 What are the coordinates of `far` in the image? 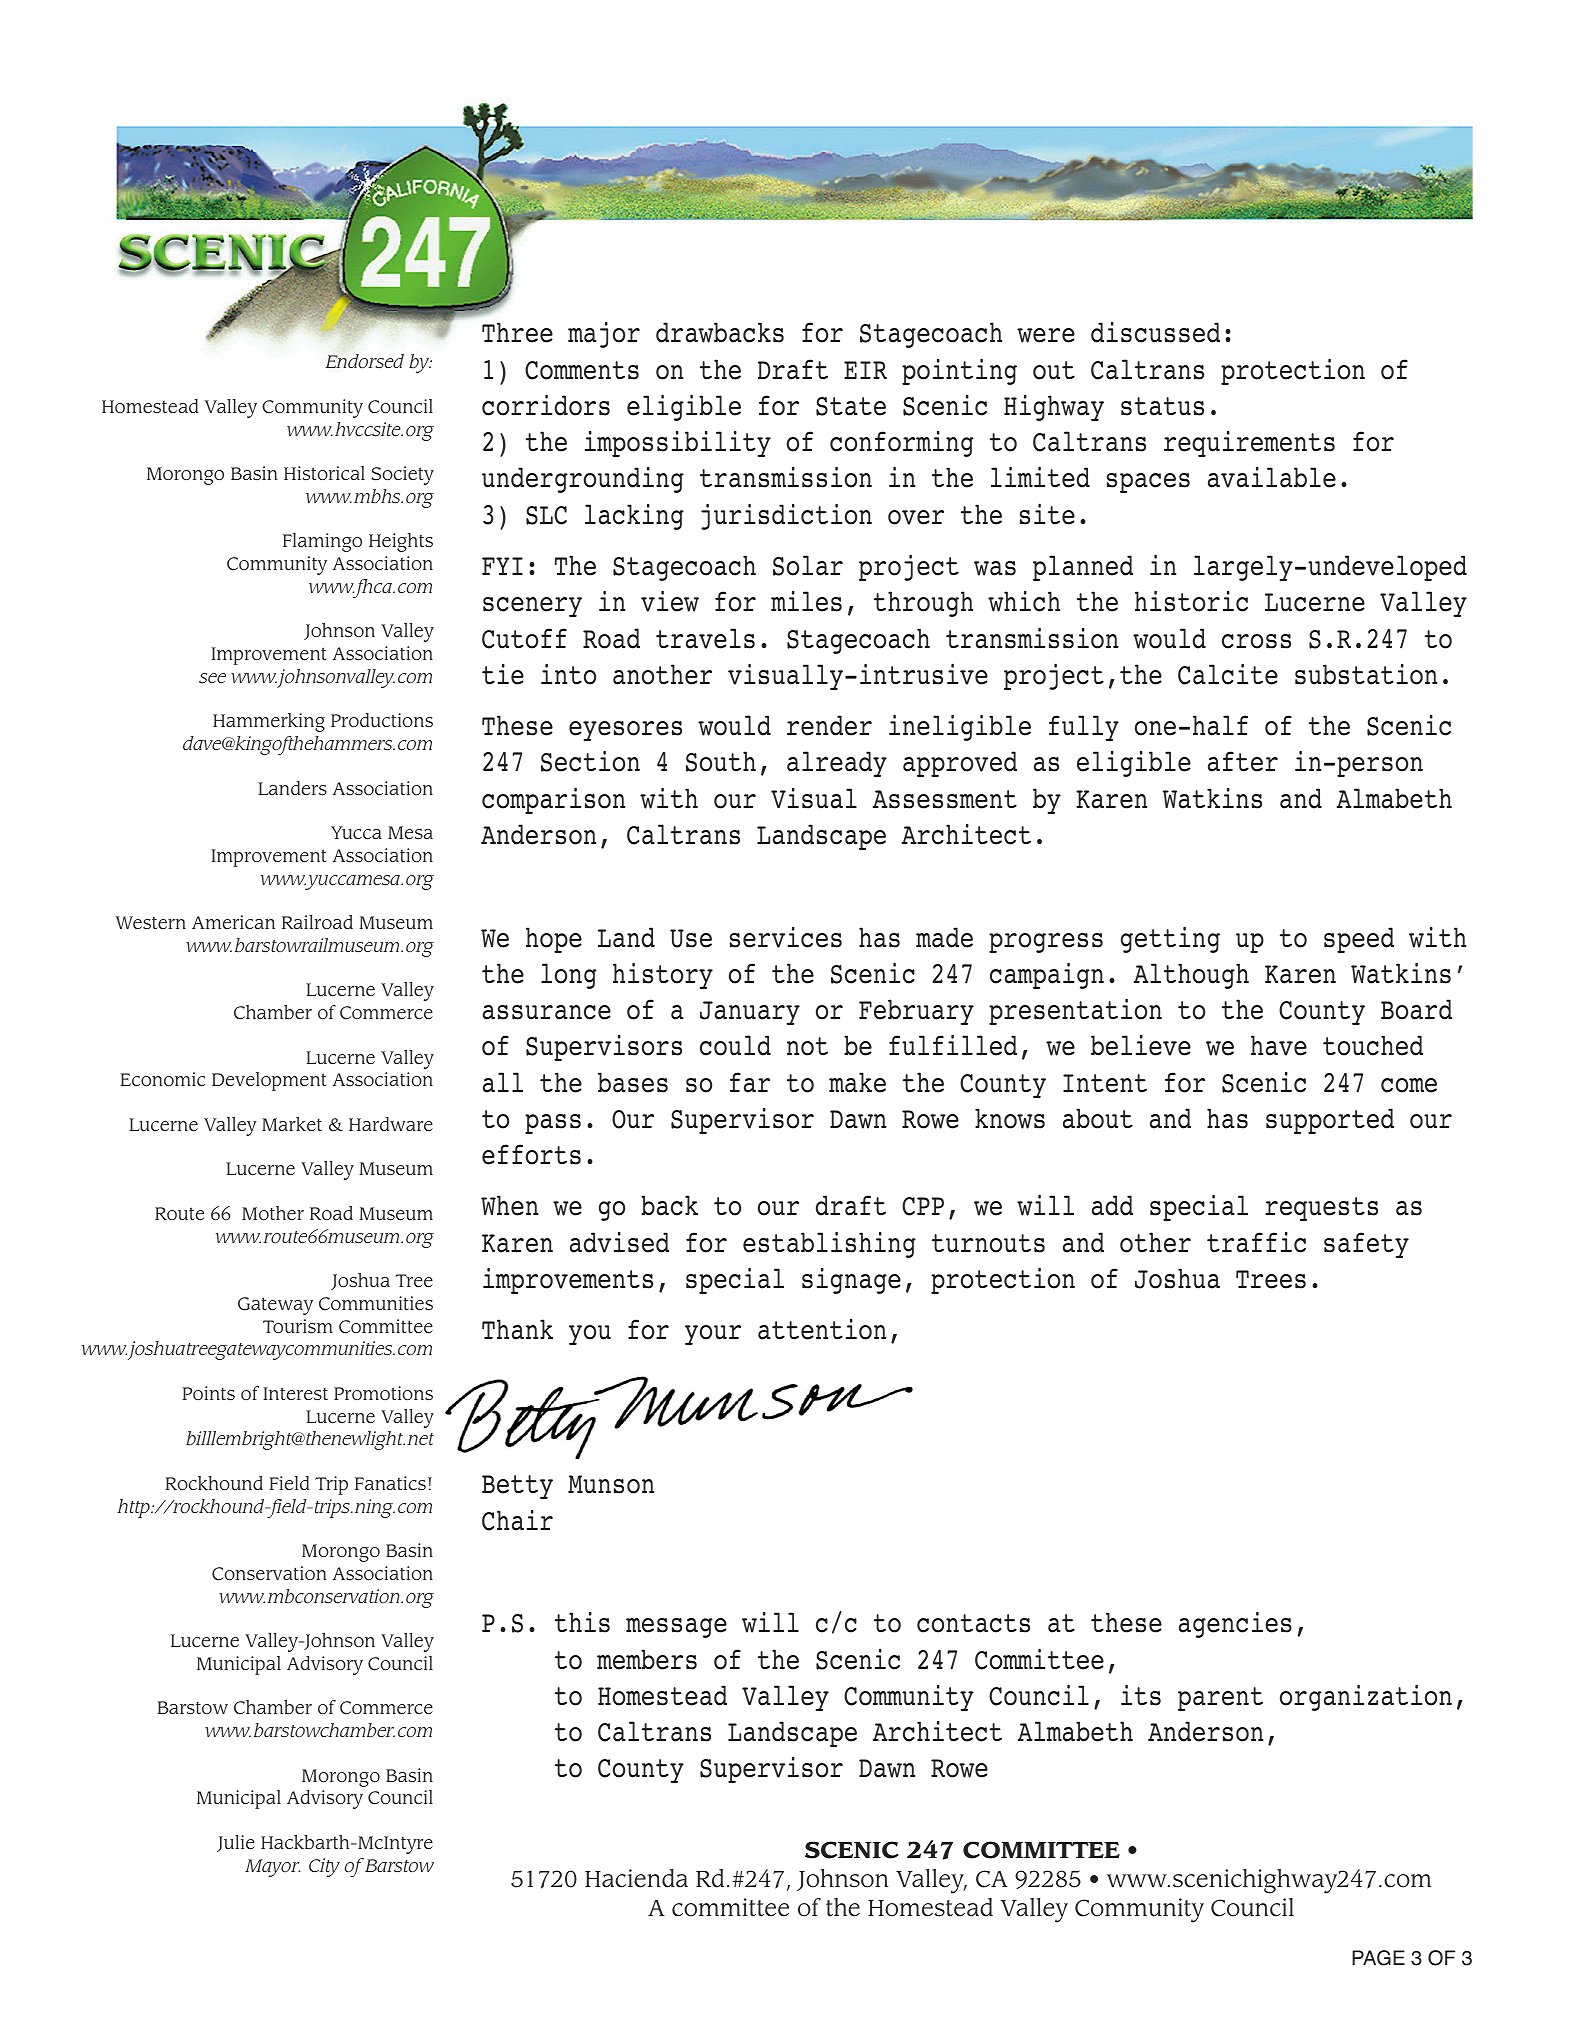 It's located at (750, 1082).
